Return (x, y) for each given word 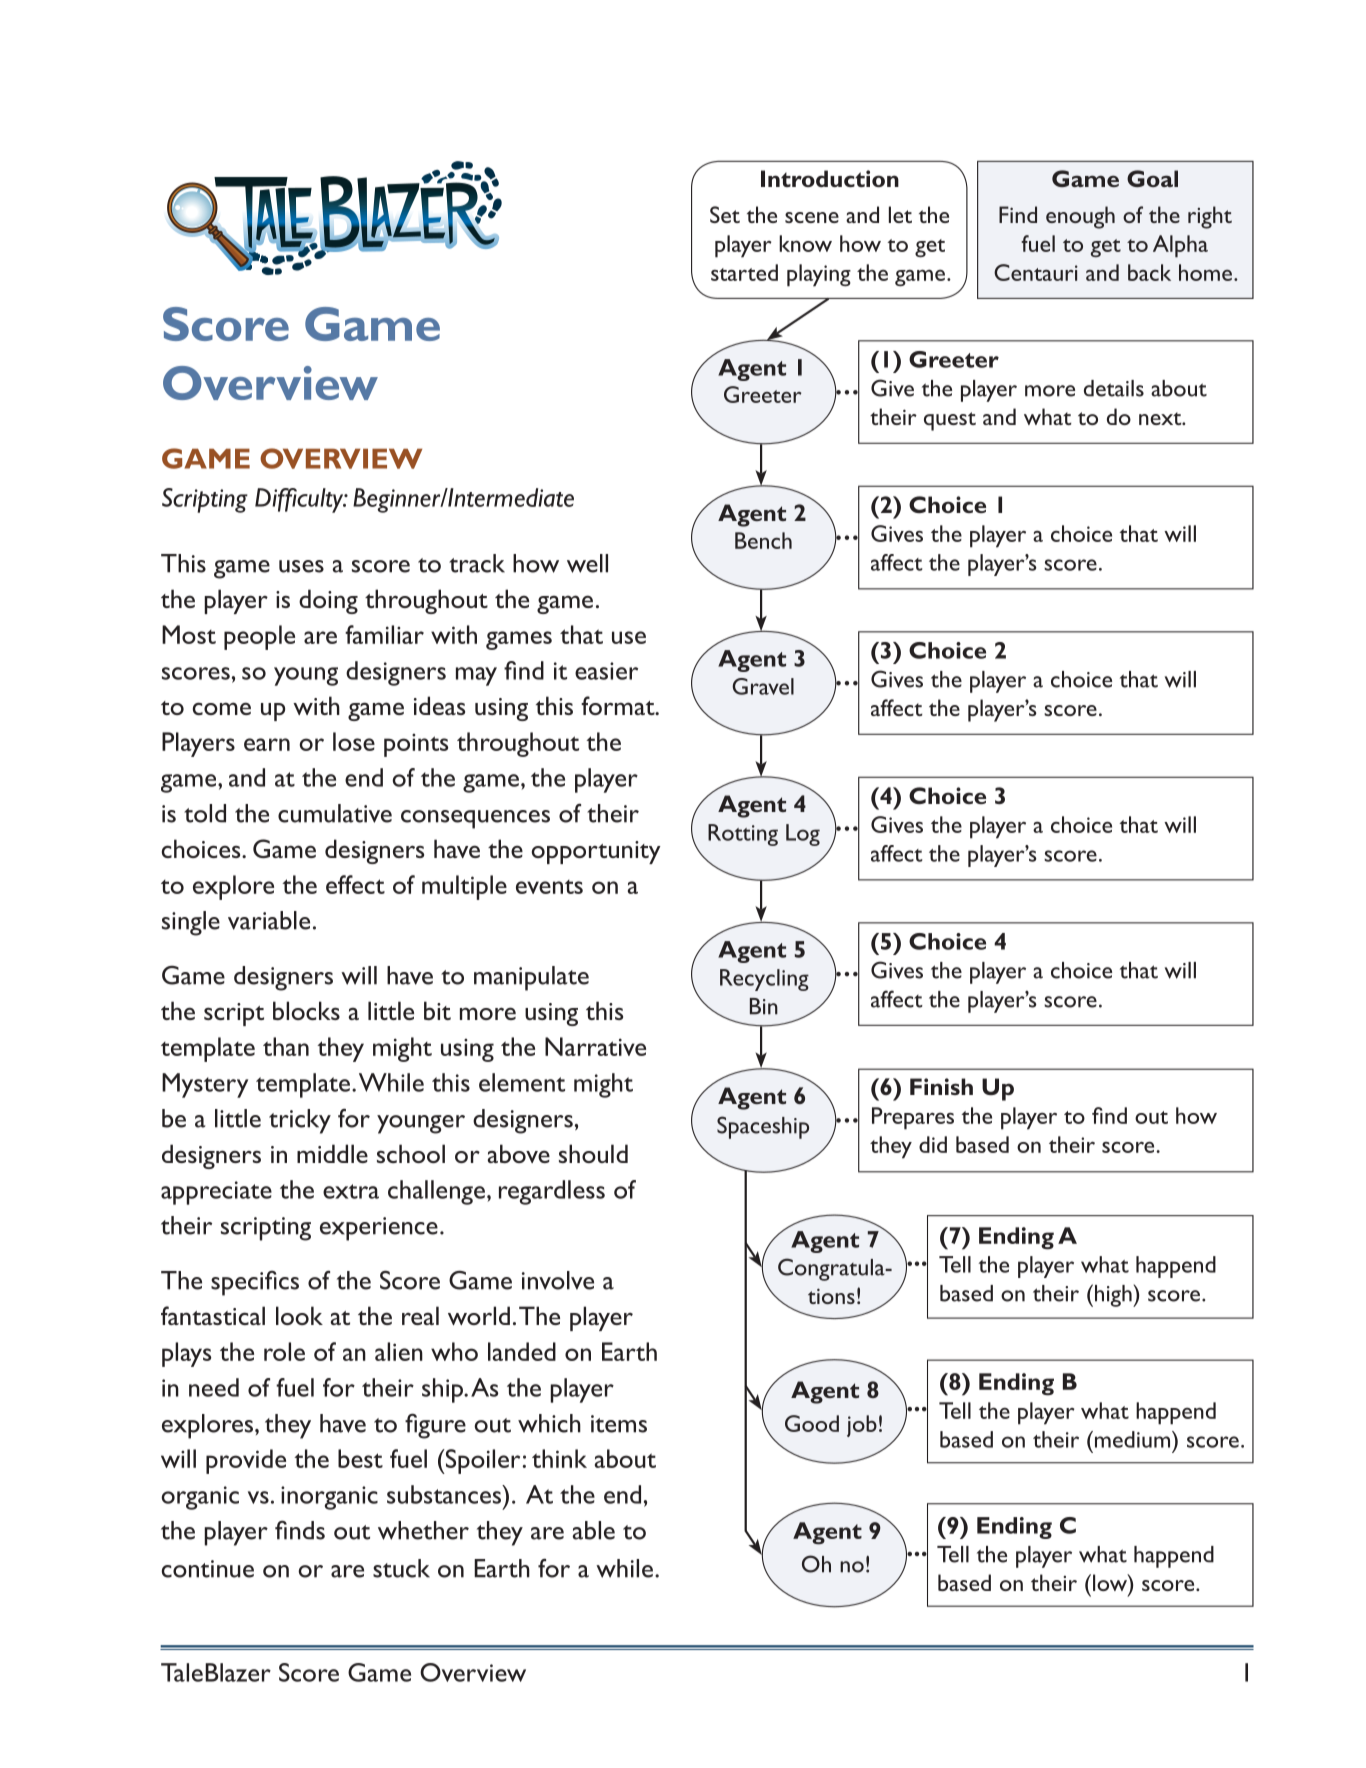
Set (725, 214)
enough (1080, 217)
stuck (401, 1568)
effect (355, 884)
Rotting (743, 835)
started (744, 272)
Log (803, 835)
